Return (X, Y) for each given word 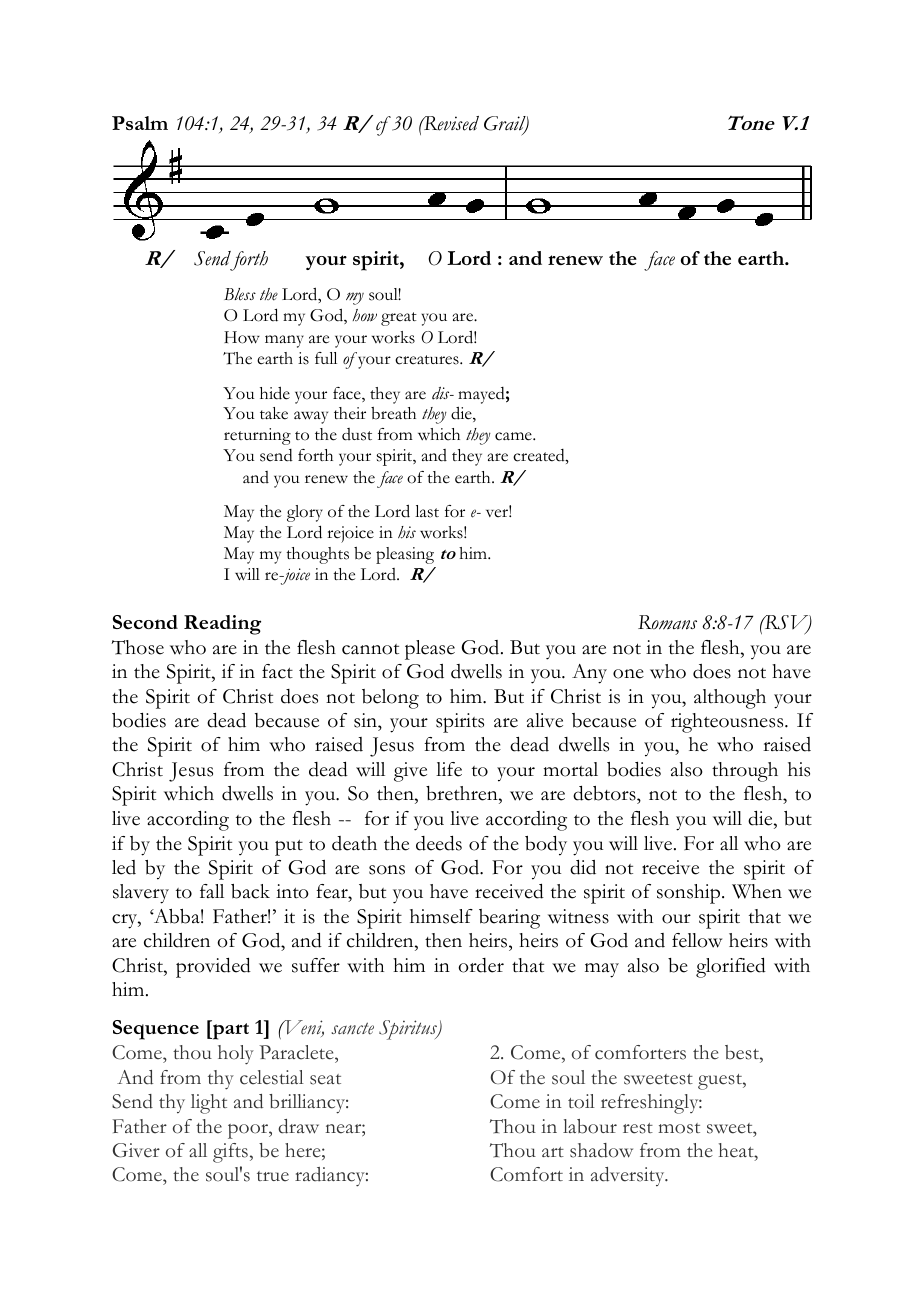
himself (441, 916)
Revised (450, 123)
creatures (428, 360)
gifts (230, 1153)
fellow (697, 940)
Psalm (140, 123)
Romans (667, 622)
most (679, 1128)
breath (393, 413)
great (399, 319)
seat (325, 1079)
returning (257, 436)
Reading (222, 625)
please (430, 650)
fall (212, 891)
